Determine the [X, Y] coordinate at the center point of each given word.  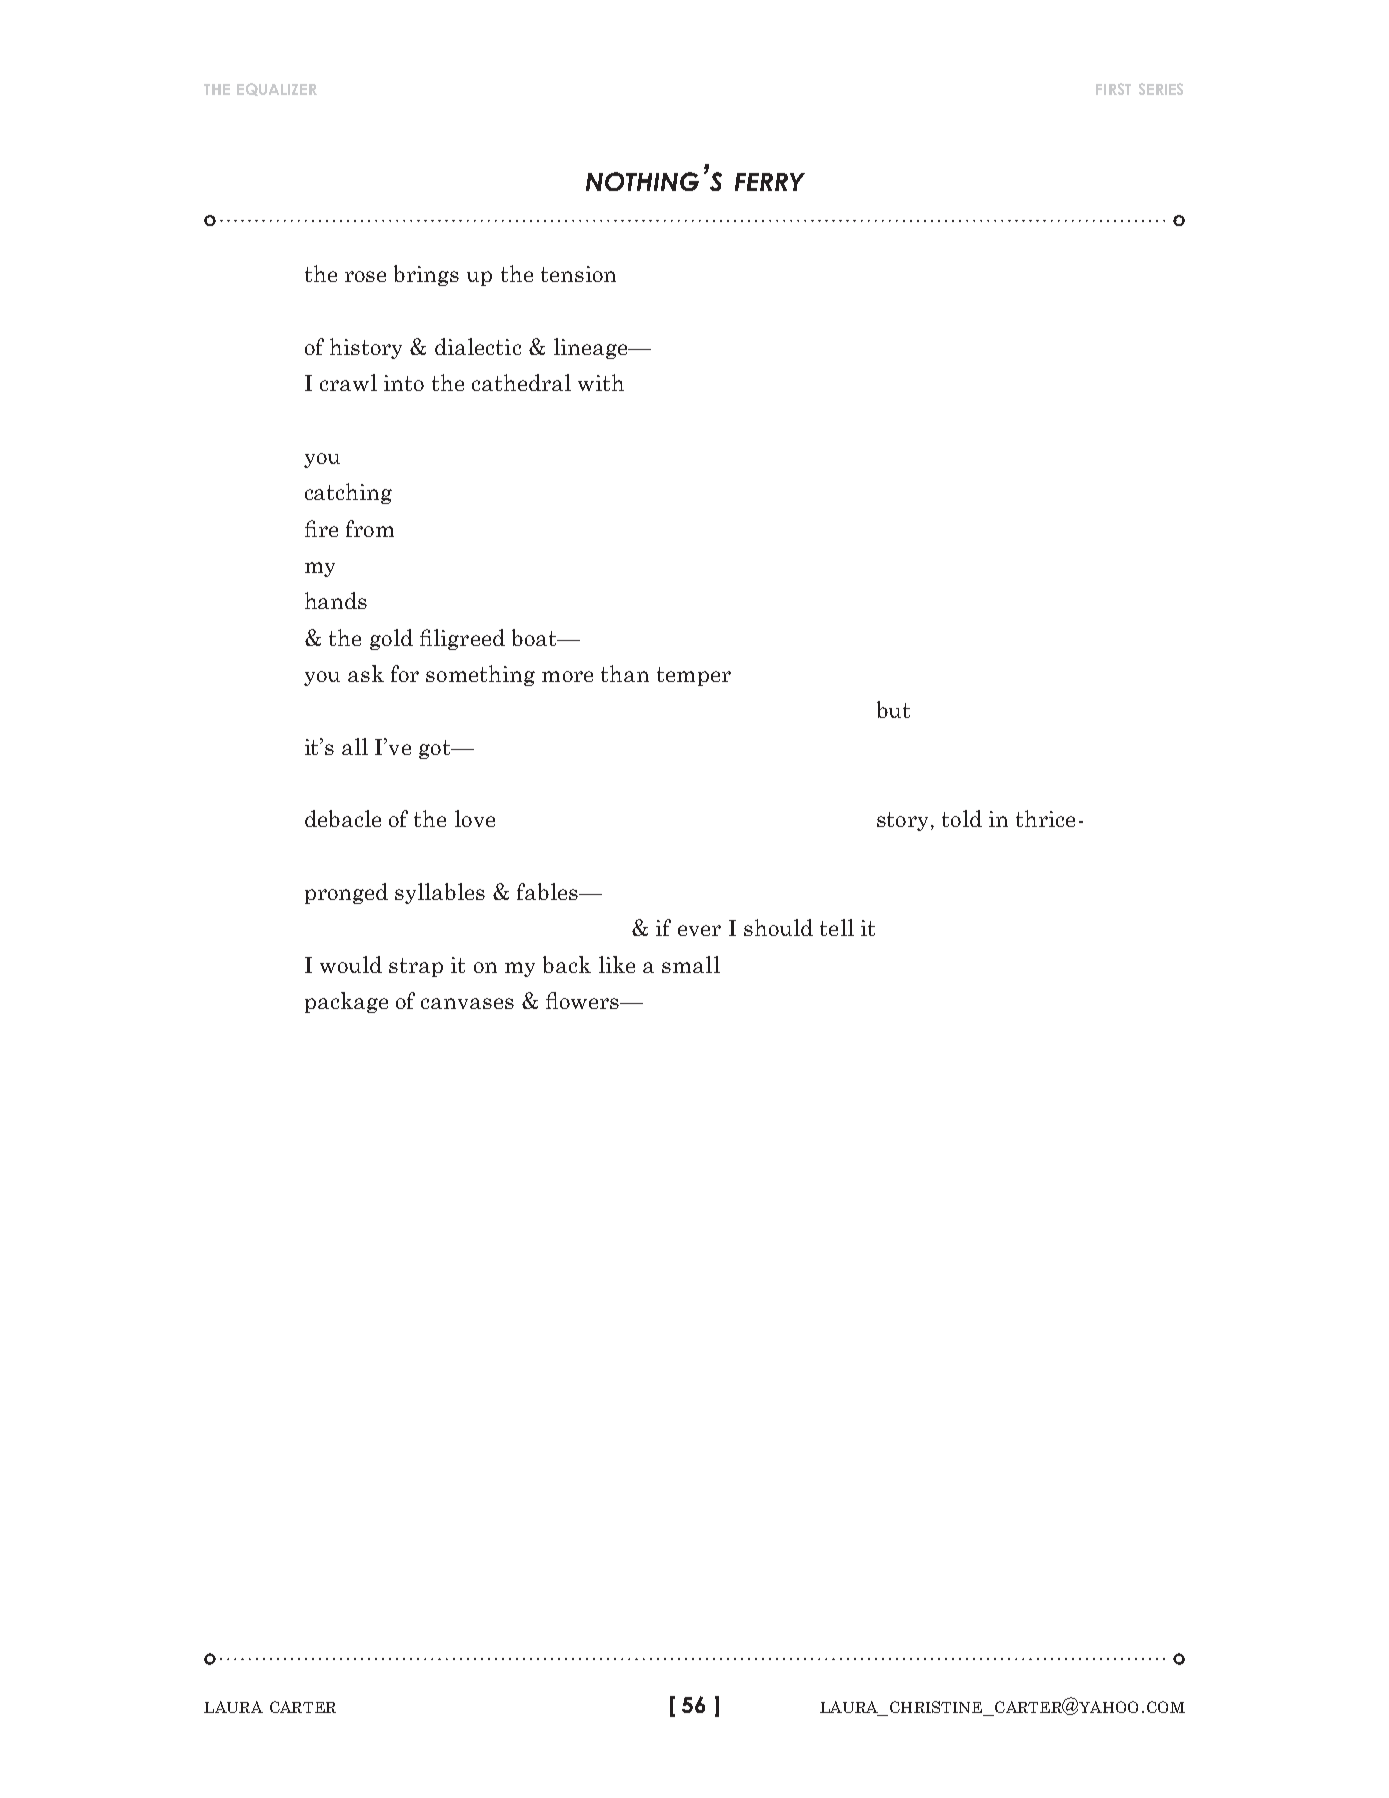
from [370, 528]
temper [694, 676]
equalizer [277, 89]
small [691, 964]
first [1113, 89]
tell [837, 927]
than [625, 673]
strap [416, 967]
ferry [770, 182]
